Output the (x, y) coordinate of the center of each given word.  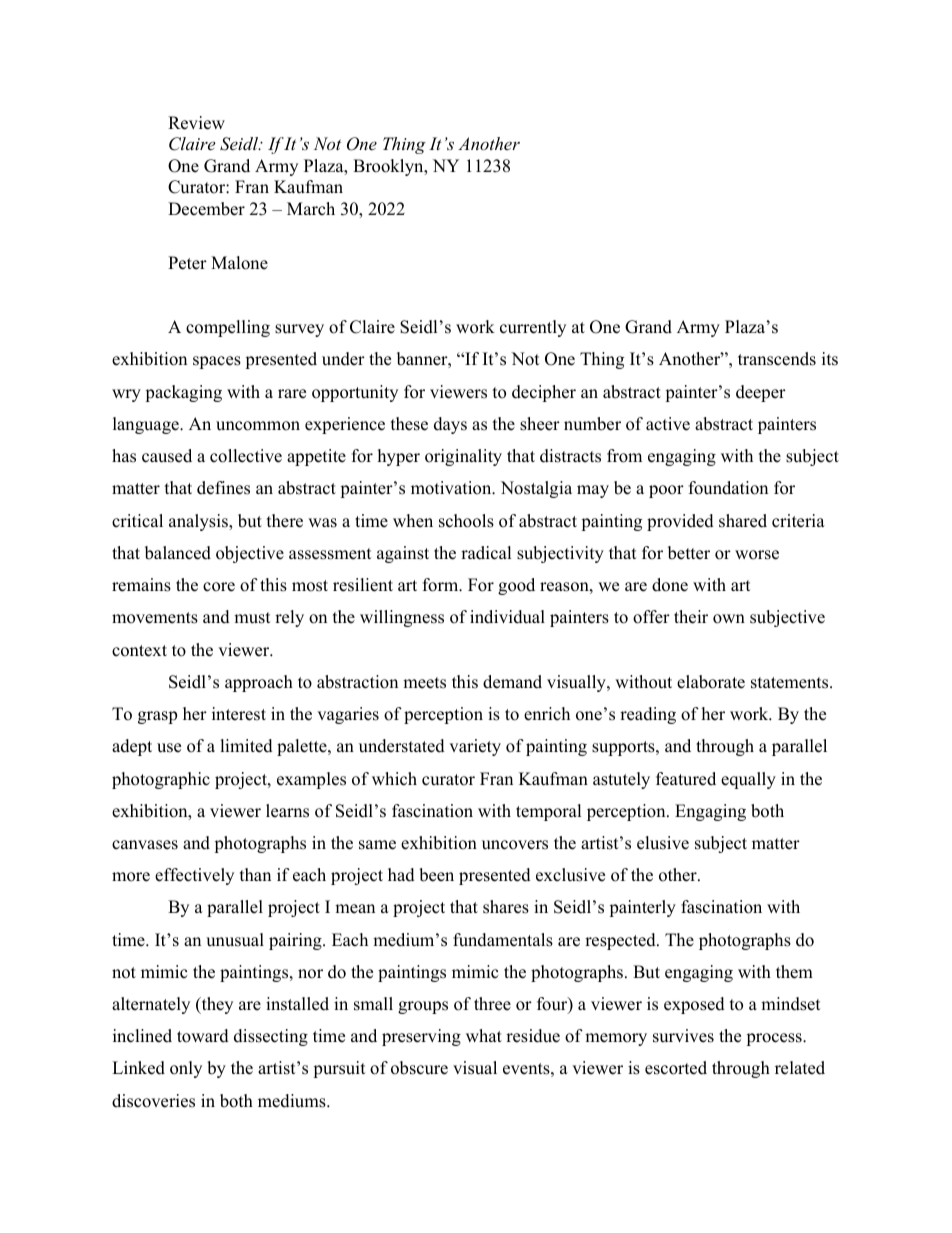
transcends (777, 359)
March (311, 209)
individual (507, 617)
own (729, 619)
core (219, 587)
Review (196, 123)
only (186, 1069)
